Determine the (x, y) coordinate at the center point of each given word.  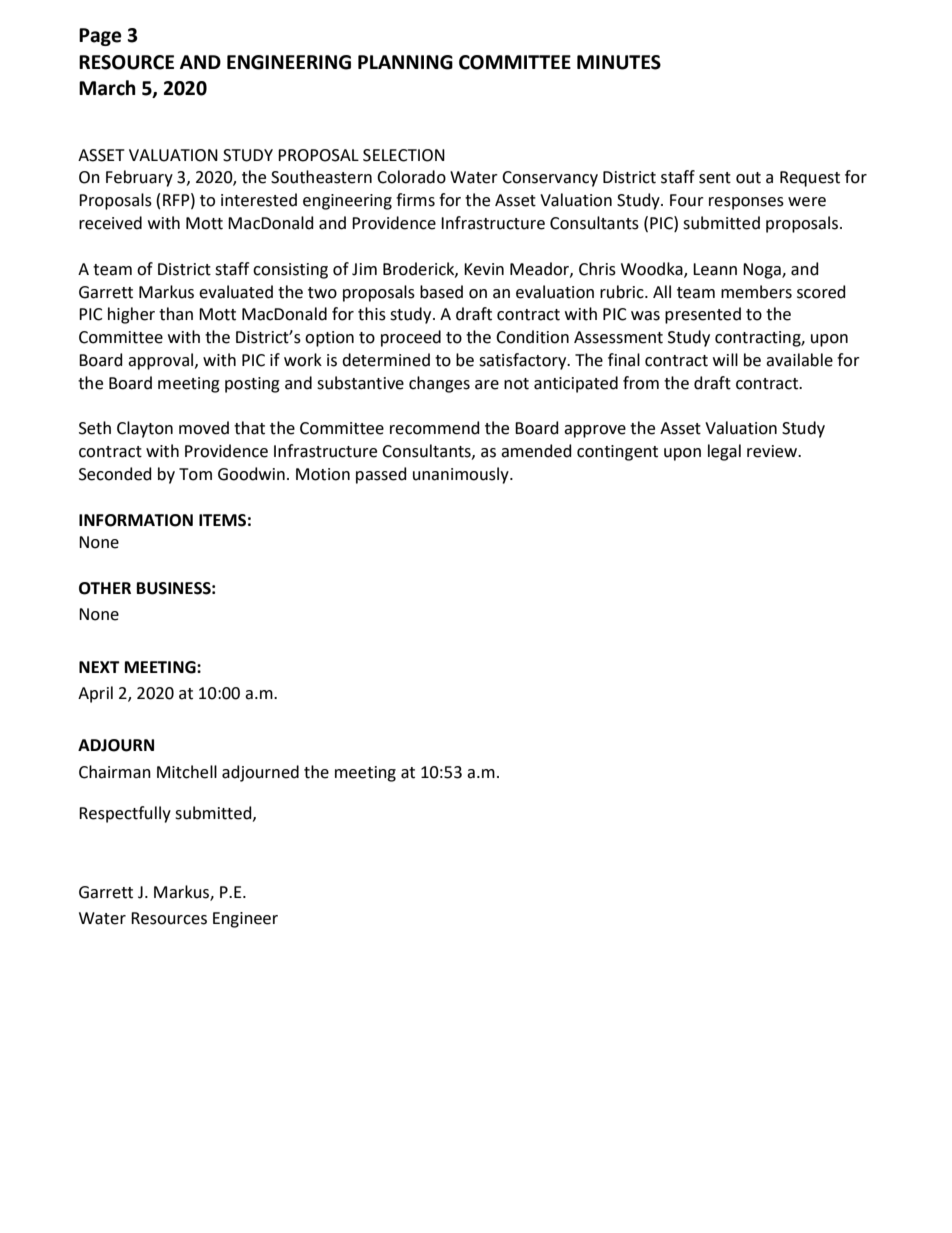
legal (724, 452)
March (107, 88)
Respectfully (125, 814)
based (441, 292)
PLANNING (405, 62)
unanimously (462, 475)
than (176, 314)
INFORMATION (136, 520)
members (756, 292)
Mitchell (187, 772)
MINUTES (619, 62)
